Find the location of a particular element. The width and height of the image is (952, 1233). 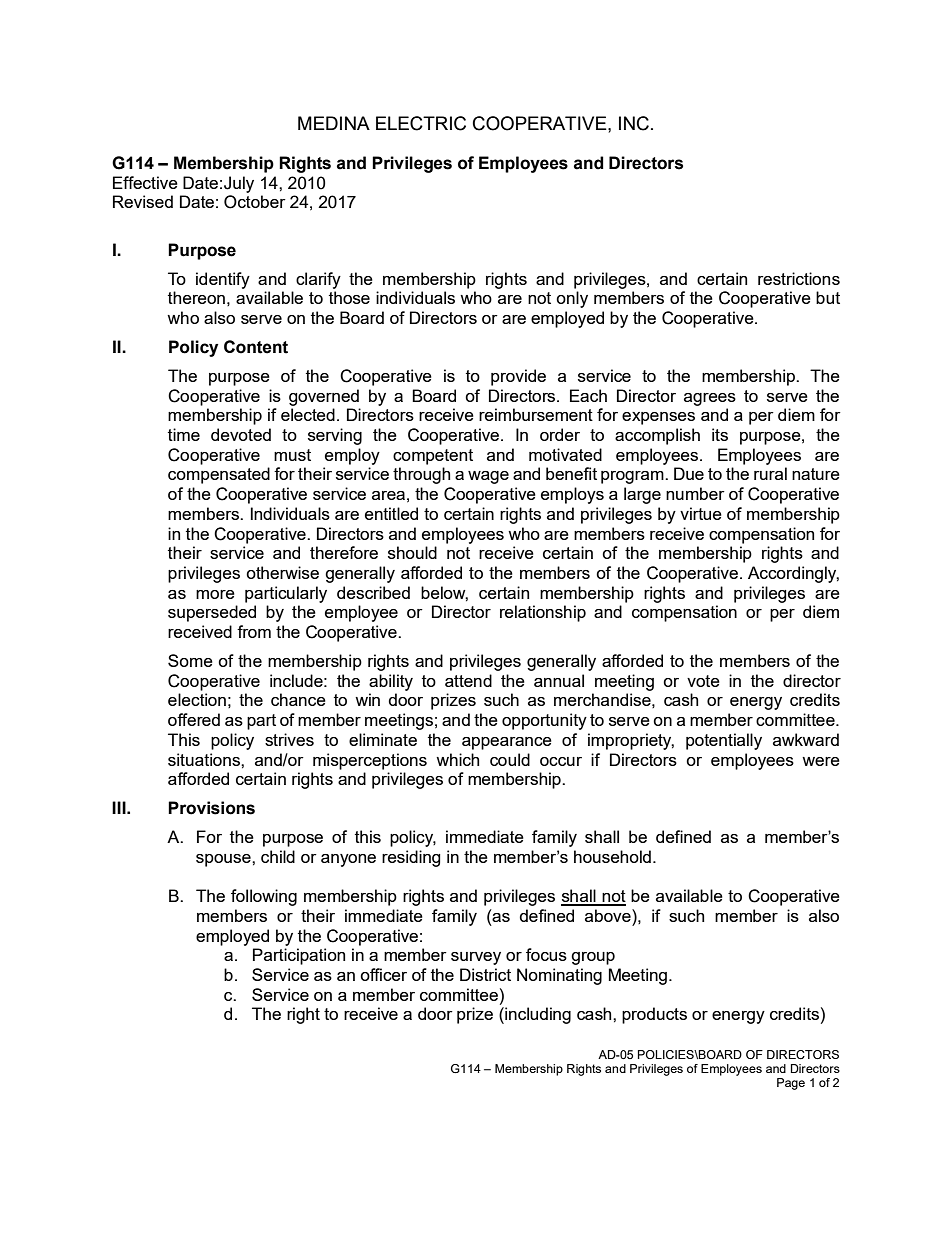

more is located at coordinates (215, 594).
